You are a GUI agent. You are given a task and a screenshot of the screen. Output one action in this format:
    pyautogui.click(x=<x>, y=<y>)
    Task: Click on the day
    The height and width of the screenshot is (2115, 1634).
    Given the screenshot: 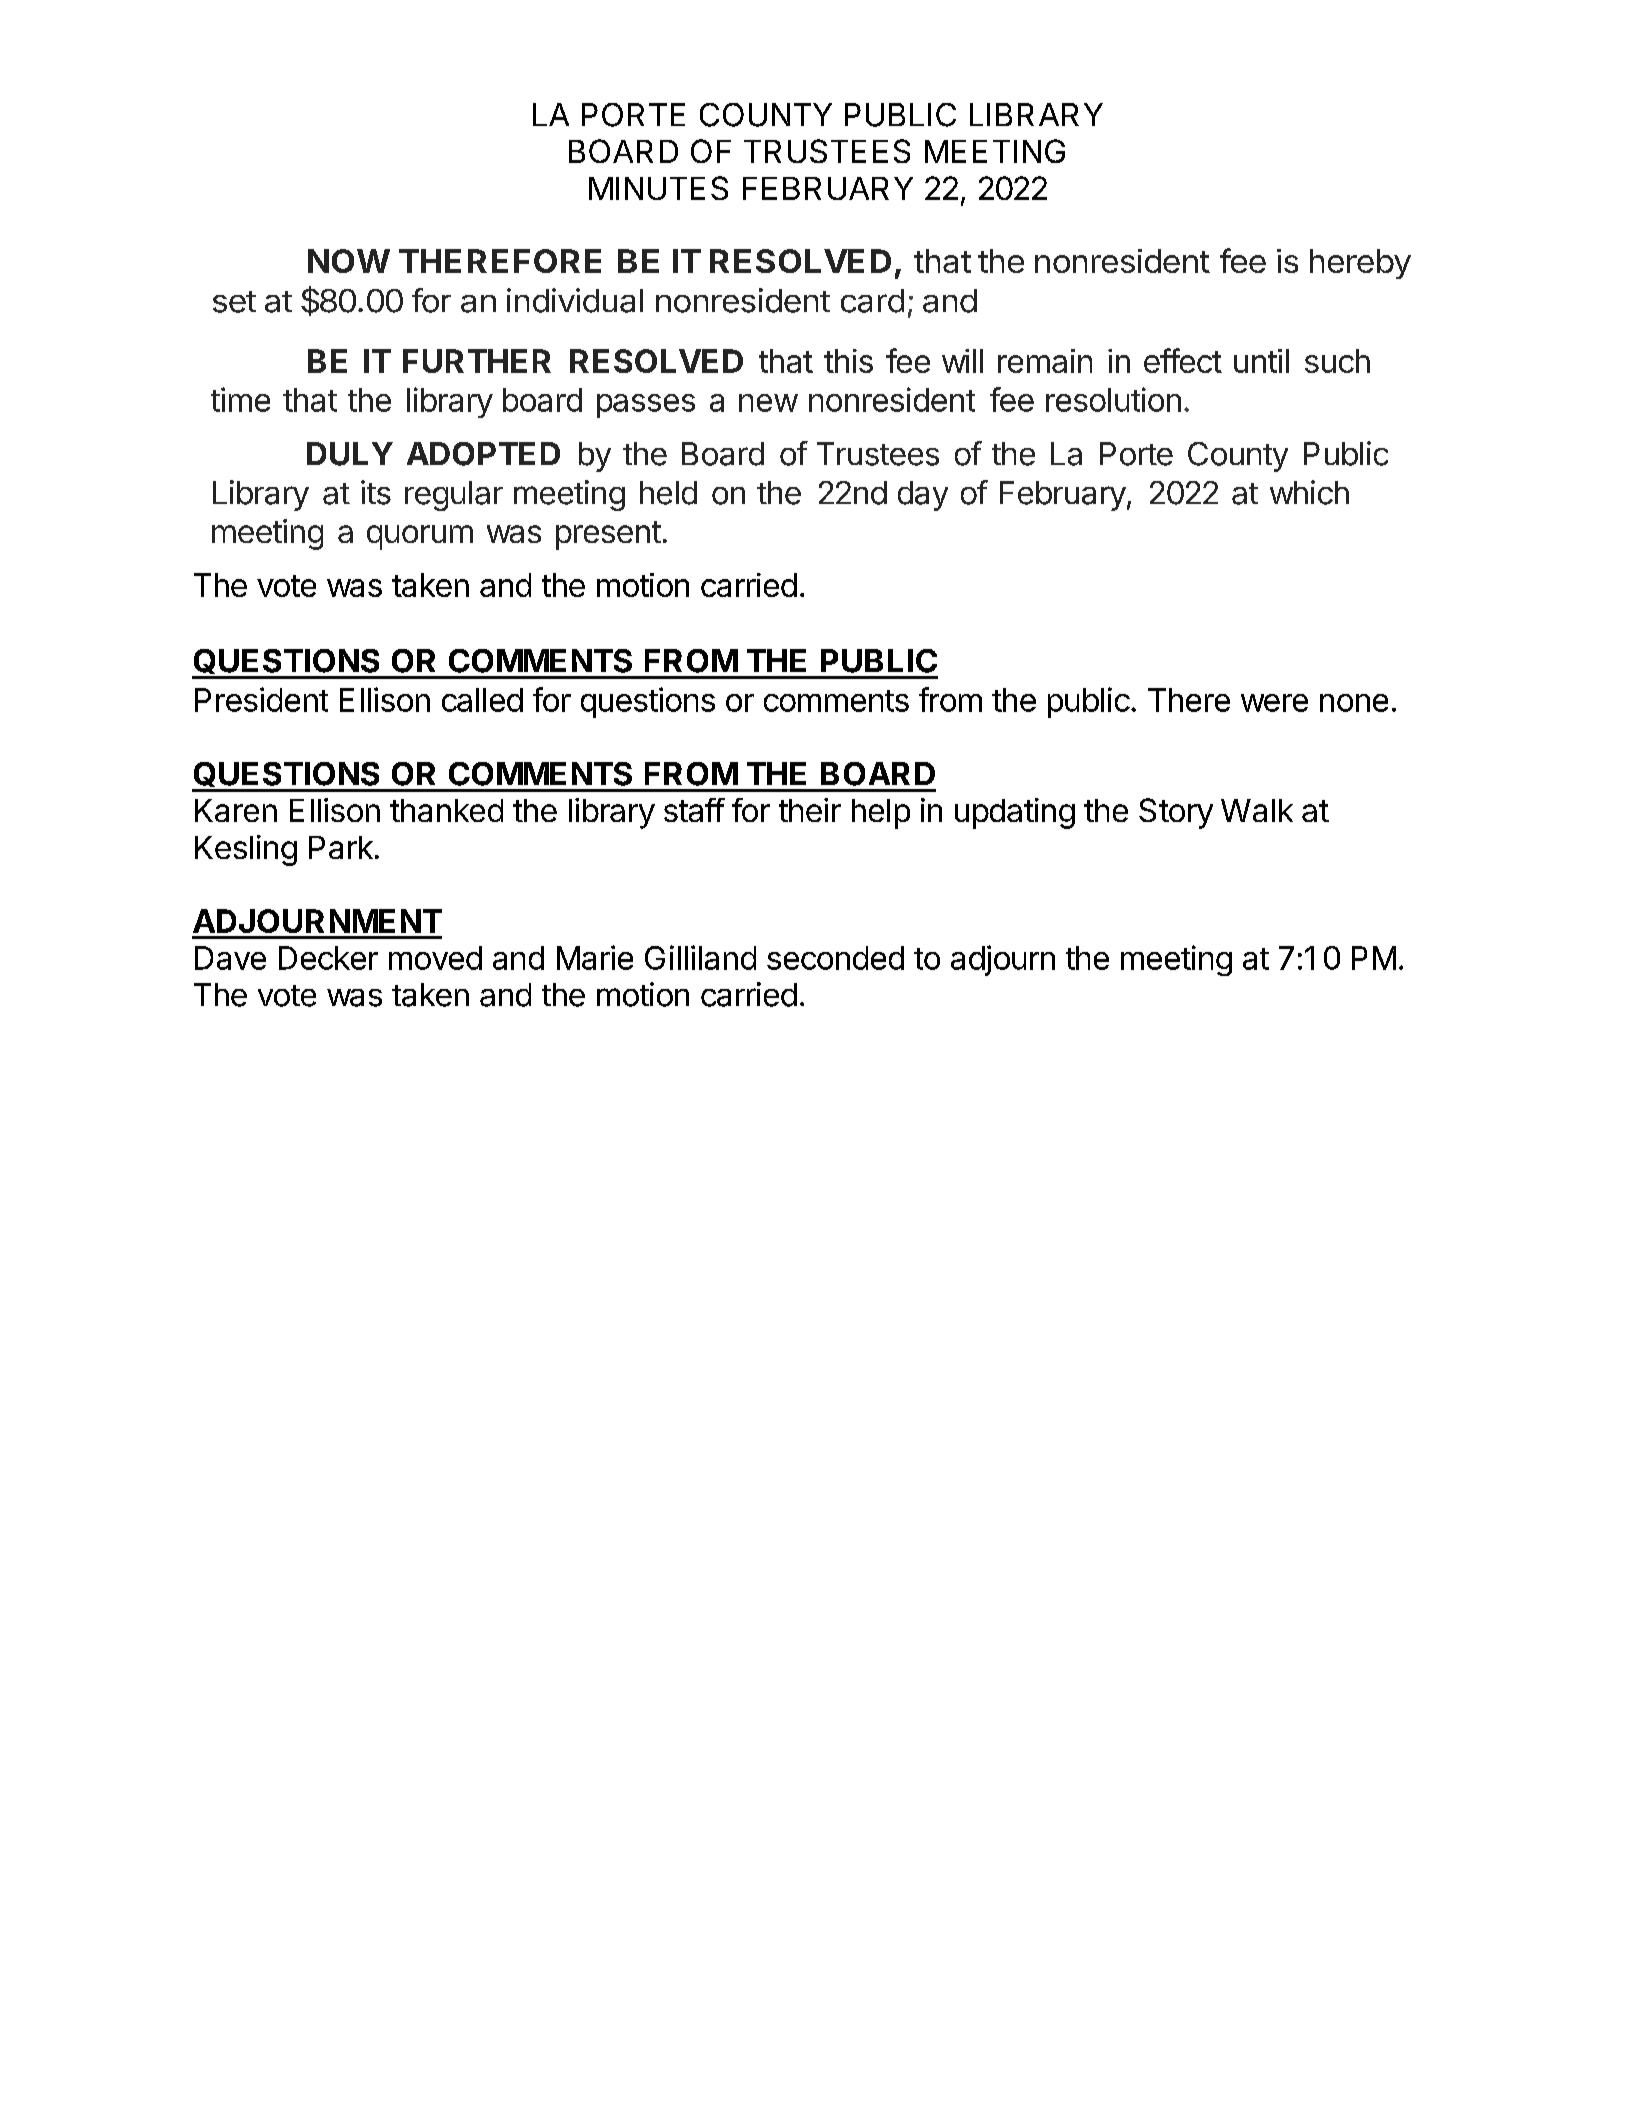 What is the action you would take?
    pyautogui.click(x=923, y=496)
